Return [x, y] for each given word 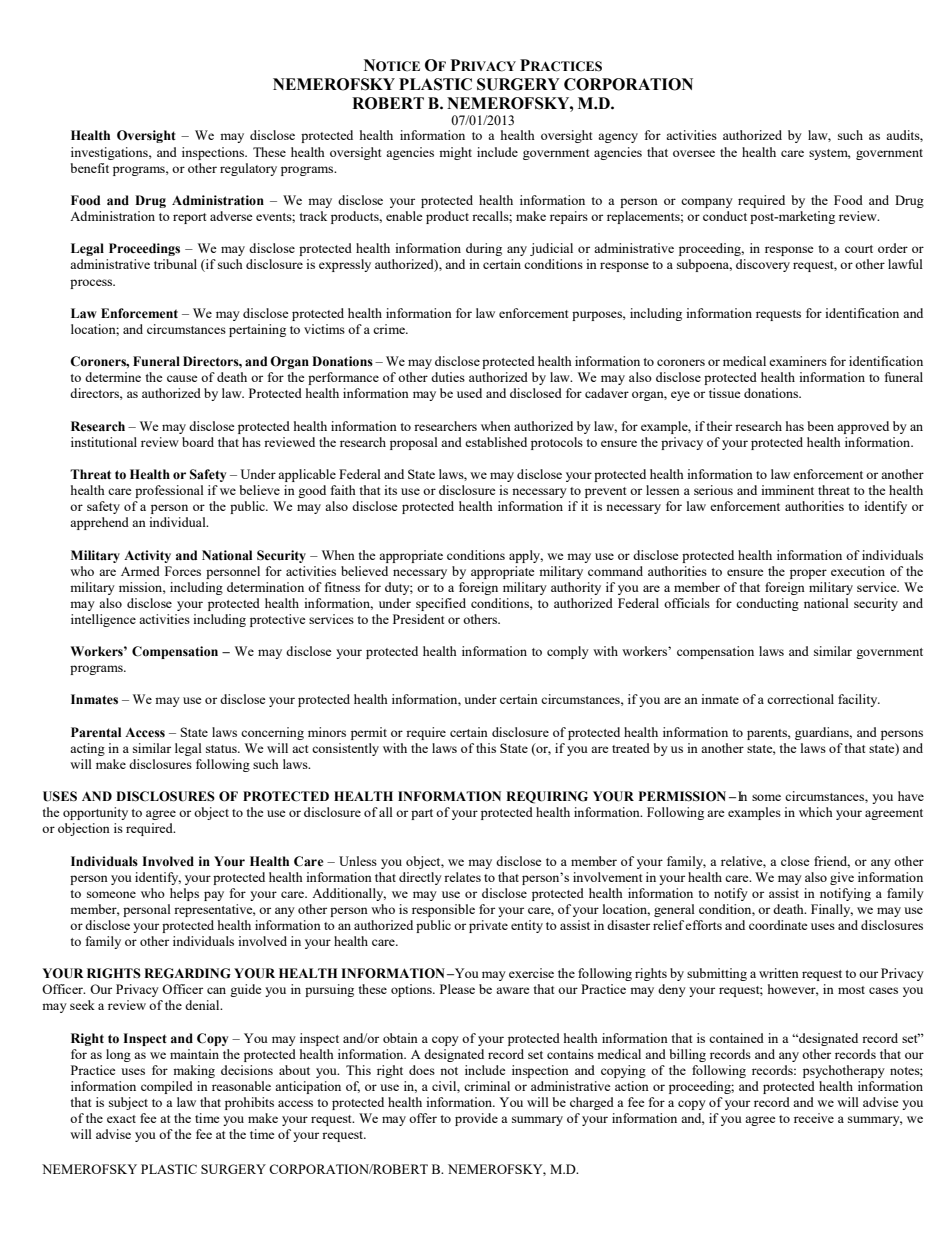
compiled [167, 1087]
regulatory [248, 169]
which [816, 812]
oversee [694, 153]
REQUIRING [547, 797]
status [222, 749]
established [496, 442]
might [455, 153]
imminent [787, 490]
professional [169, 491]
